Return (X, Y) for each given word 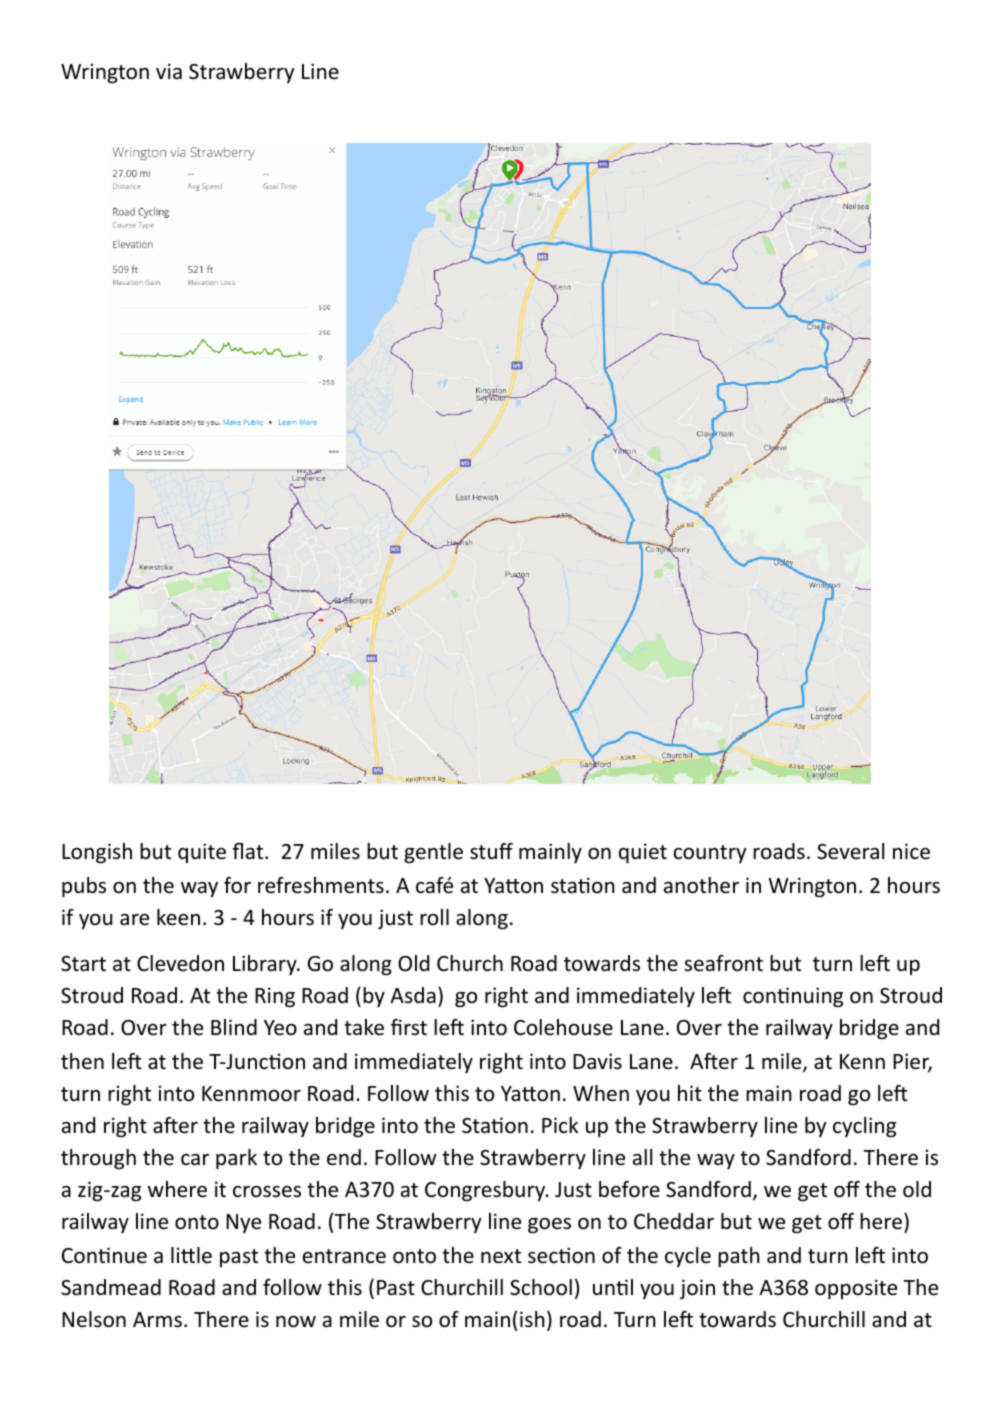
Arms (157, 1320)
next (501, 1256)
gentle (433, 853)
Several (850, 851)
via (169, 71)
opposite (856, 1289)
